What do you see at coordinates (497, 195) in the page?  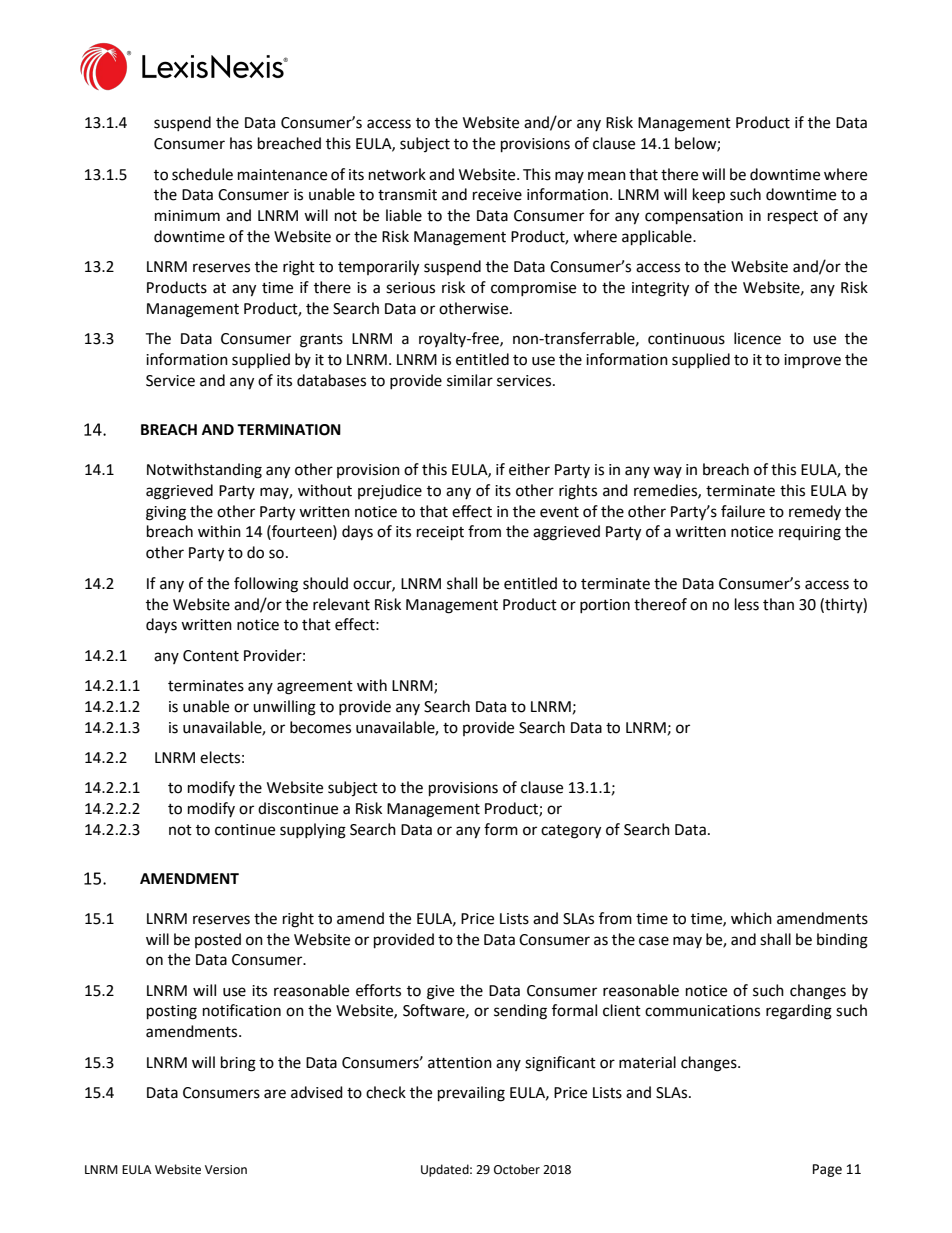 I see `receive` at bounding box center [497, 195].
